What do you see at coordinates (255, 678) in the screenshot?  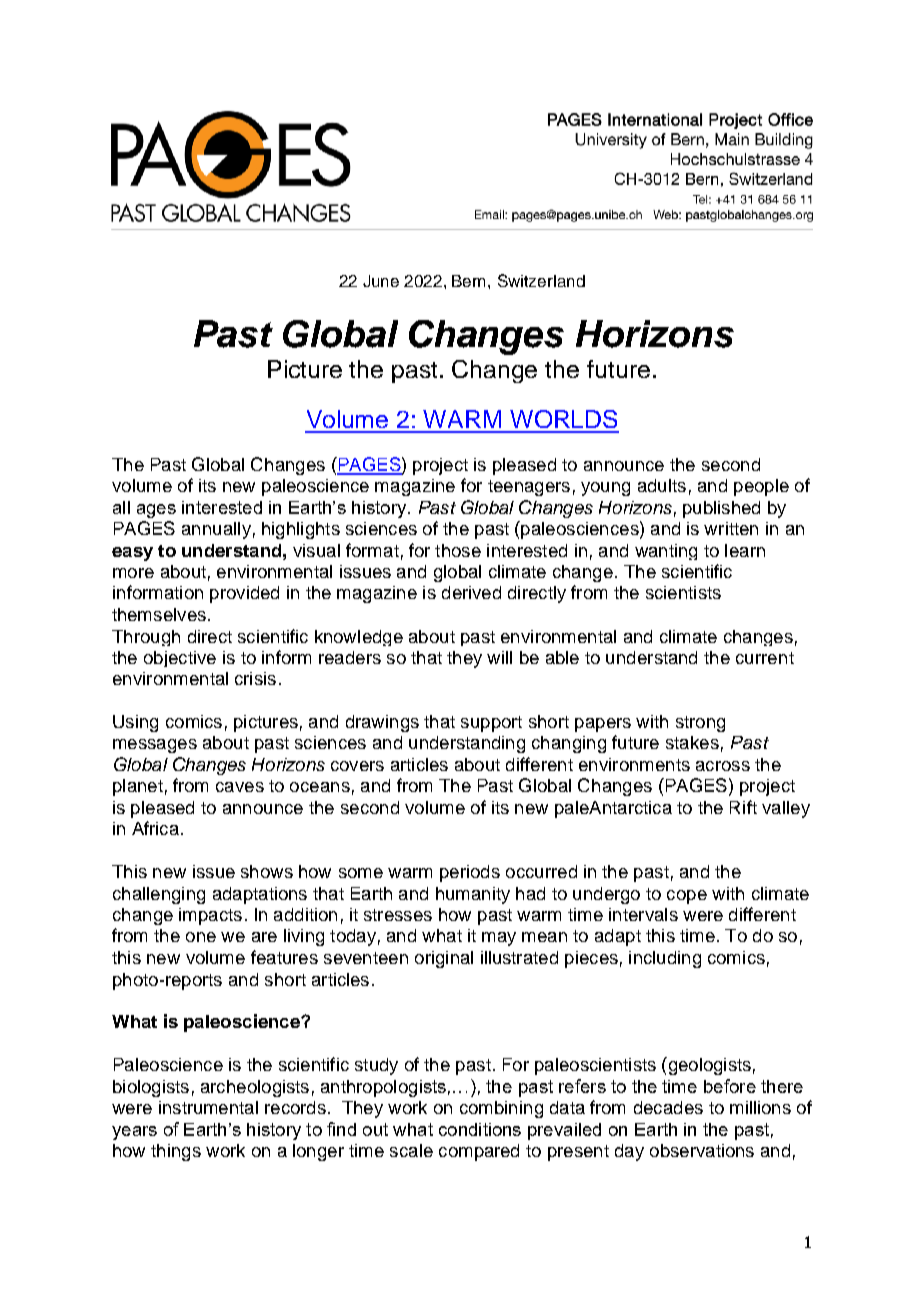 I see `crisis` at bounding box center [255, 678].
